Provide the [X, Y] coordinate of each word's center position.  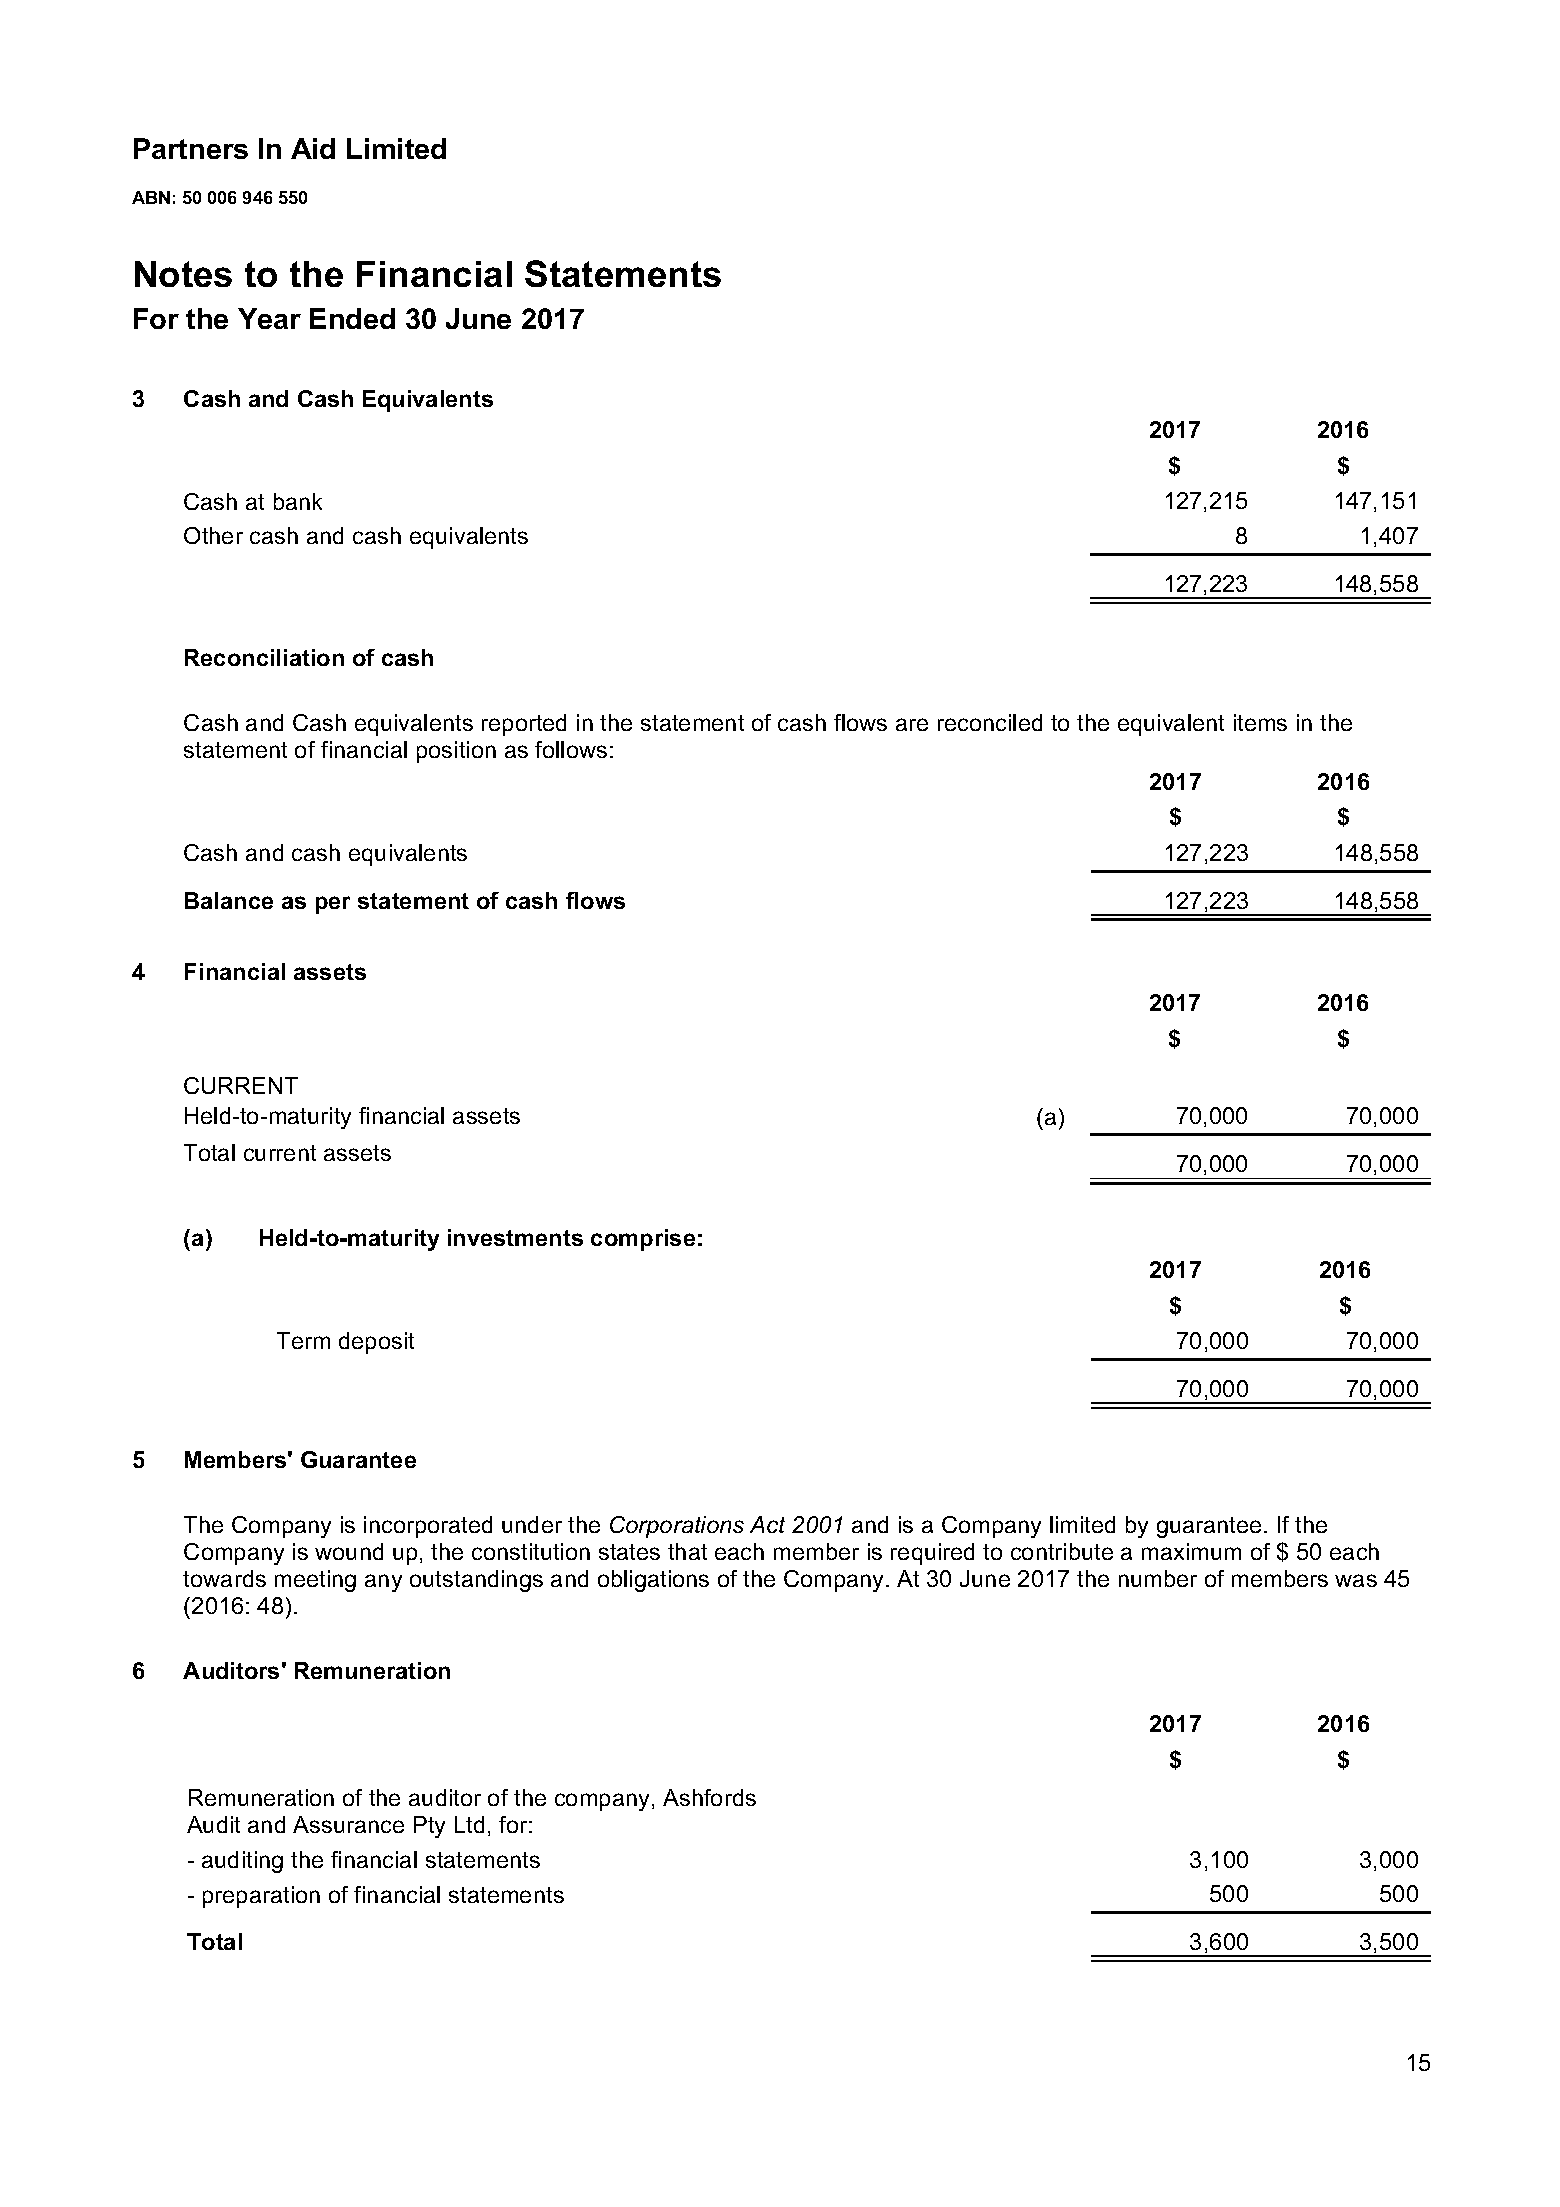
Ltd [469, 1824]
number [1158, 1578]
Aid [313, 148]
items [1260, 722]
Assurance [348, 1824]
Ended [352, 318]
